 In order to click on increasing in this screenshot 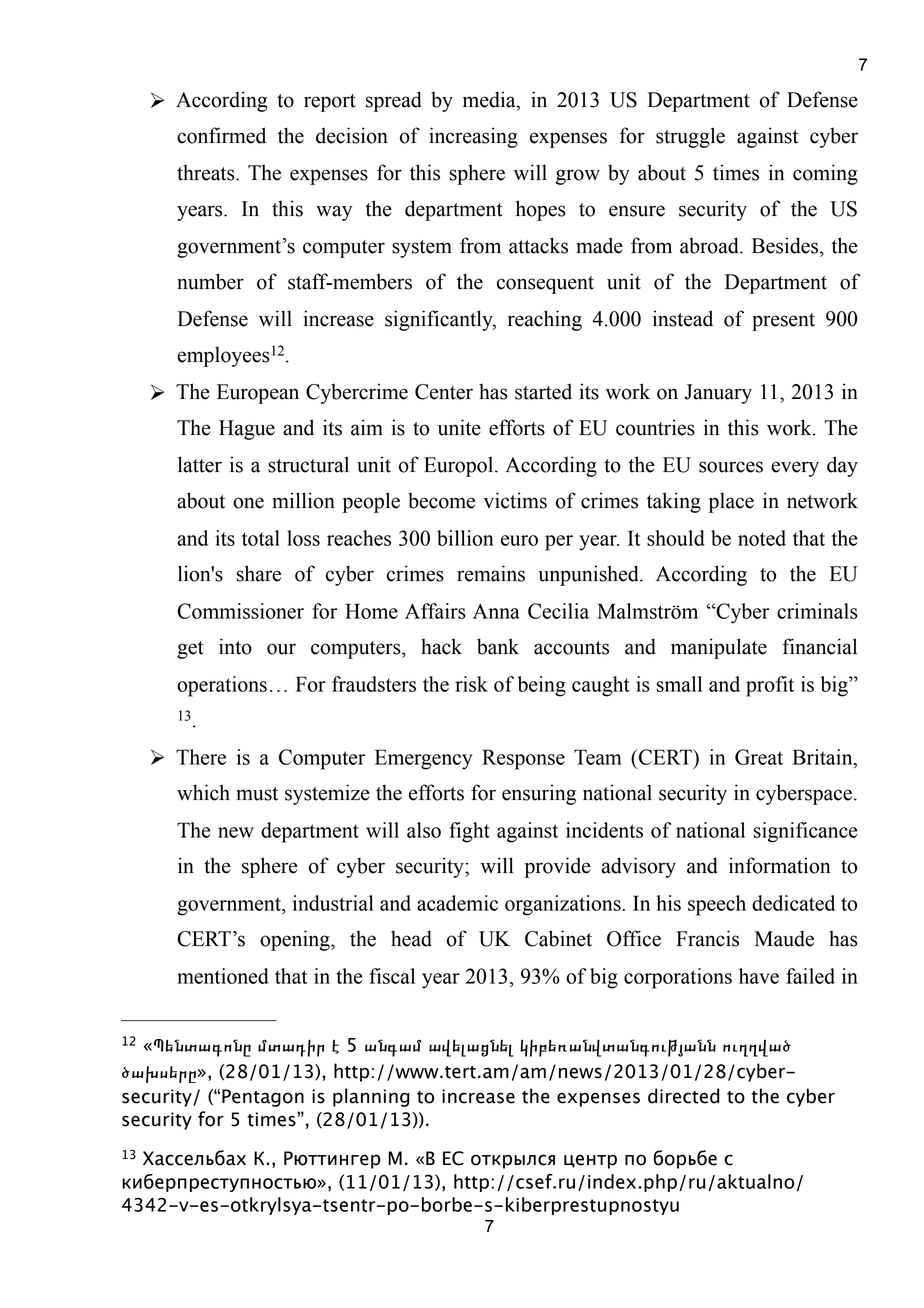, I will do `click(473, 137)`.
